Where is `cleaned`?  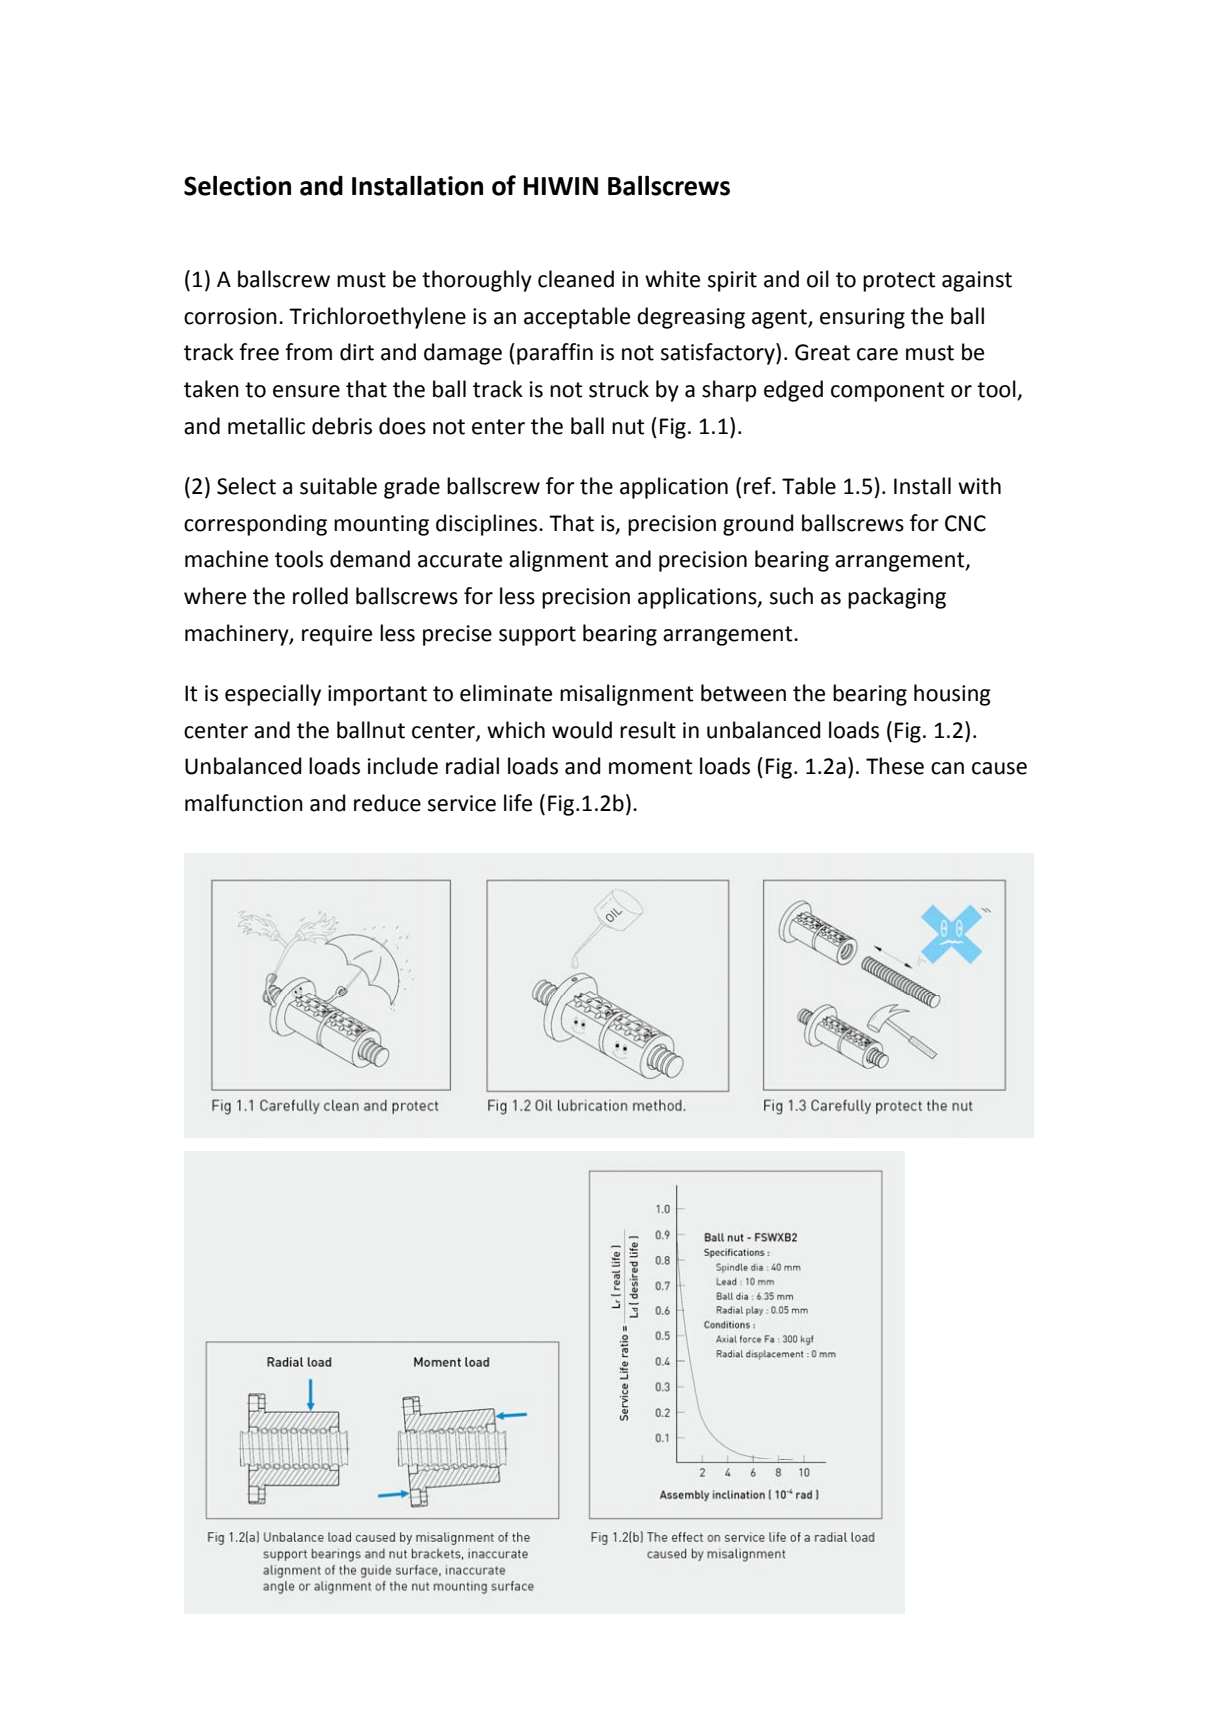
cleaned is located at coordinates (576, 279).
